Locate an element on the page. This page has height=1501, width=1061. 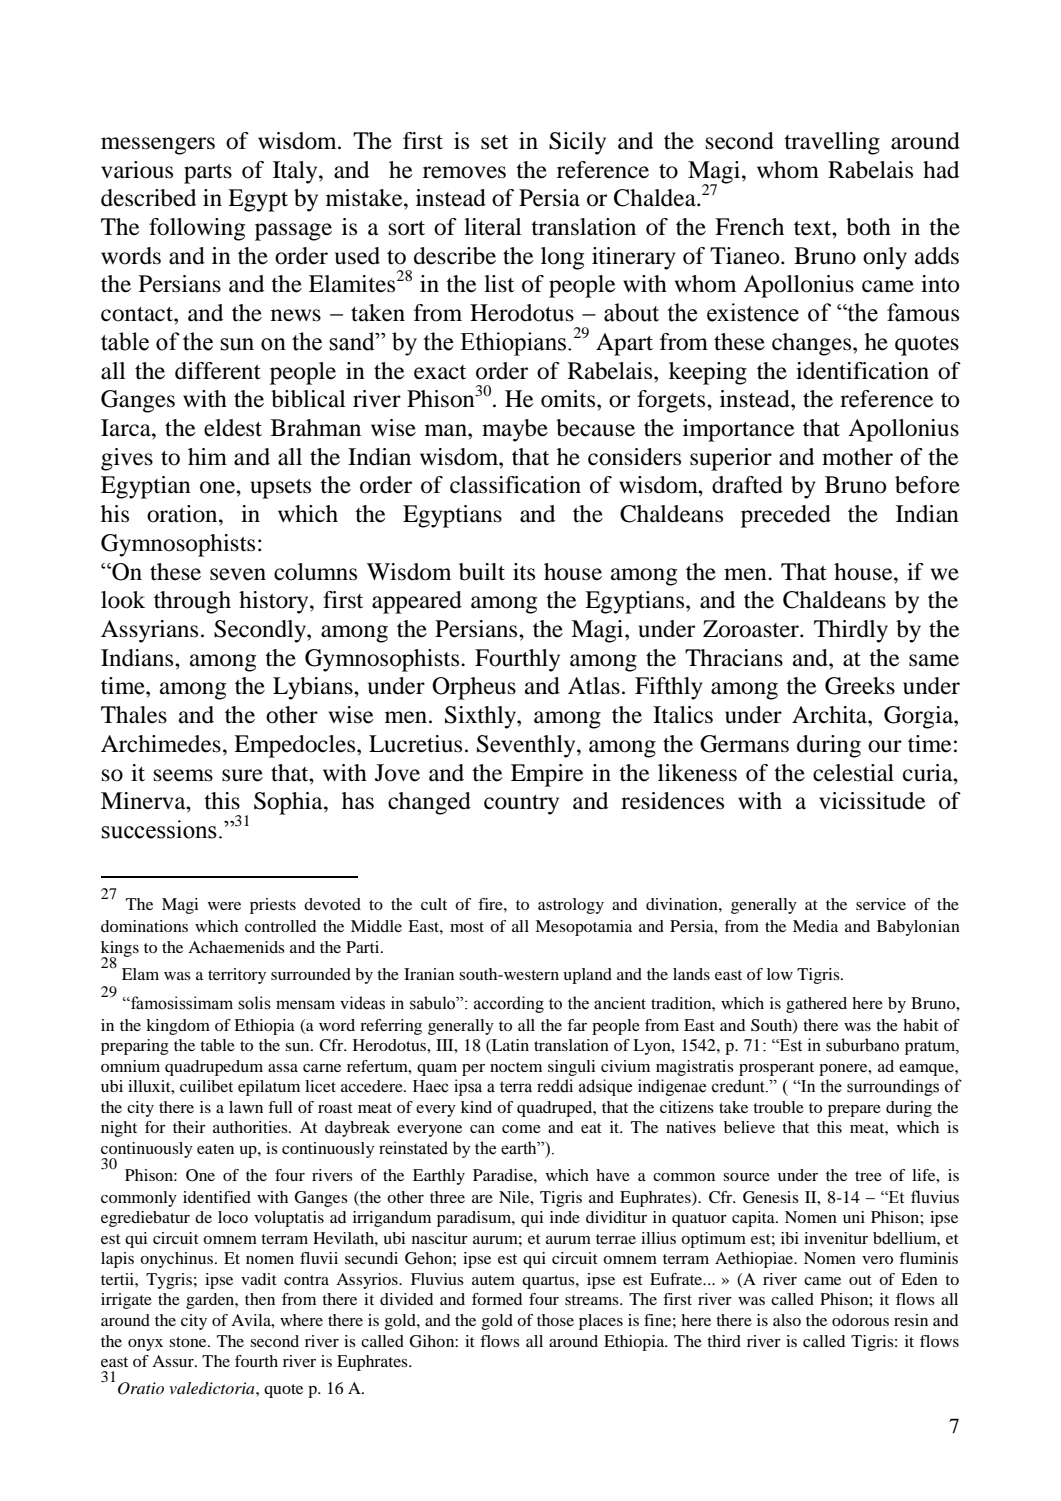
removes is located at coordinates (464, 172).
